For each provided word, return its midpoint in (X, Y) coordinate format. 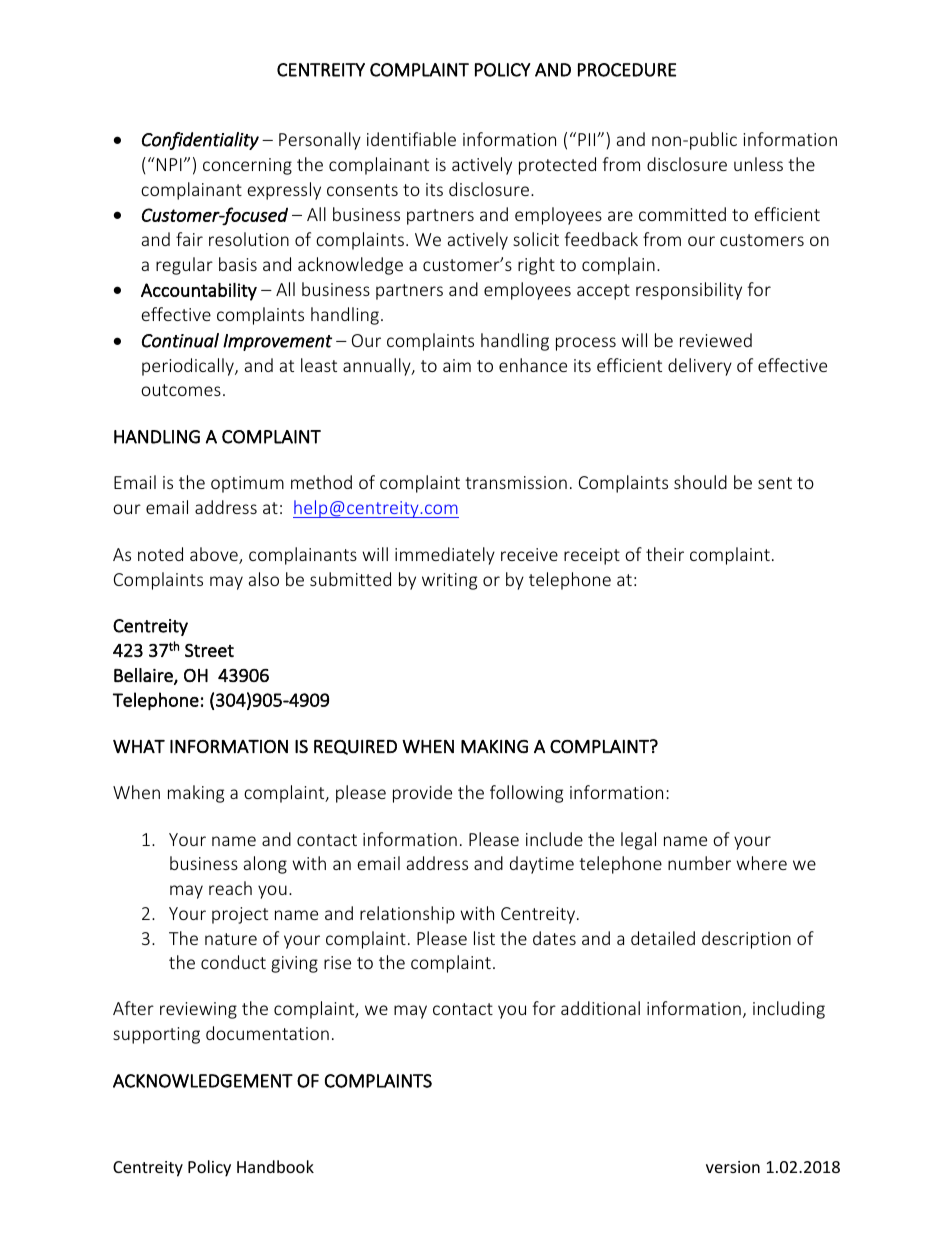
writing (449, 581)
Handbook (275, 1166)
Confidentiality (200, 141)
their (665, 554)
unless (758, 164)
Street (209, 650)
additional (600, 1008)
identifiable (411, 139)
